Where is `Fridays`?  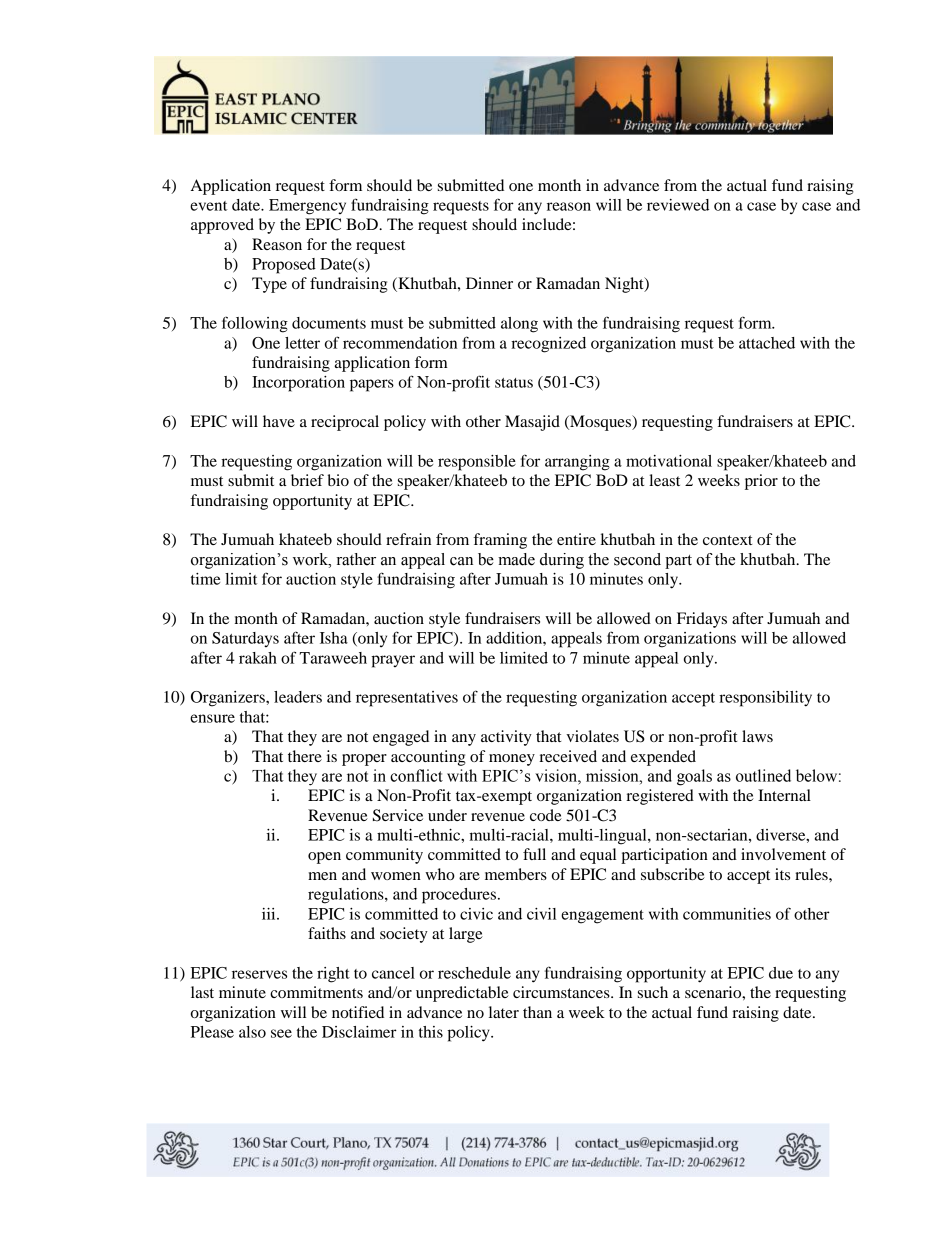 Fridays is located at coordinates (702, 620).
